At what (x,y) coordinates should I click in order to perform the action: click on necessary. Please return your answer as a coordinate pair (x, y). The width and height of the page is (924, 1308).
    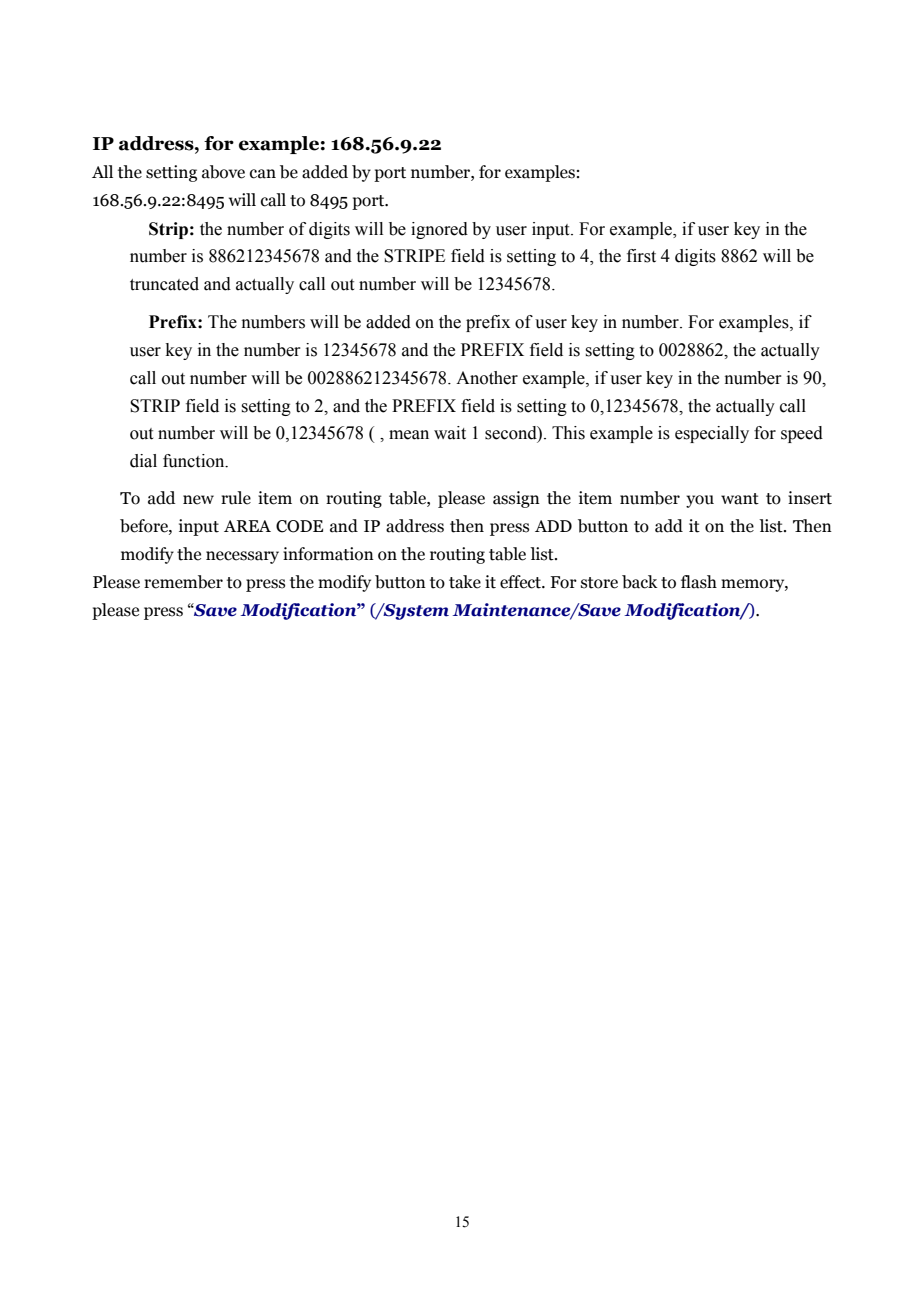
    Looking at the image, I should click on (242, 557).
